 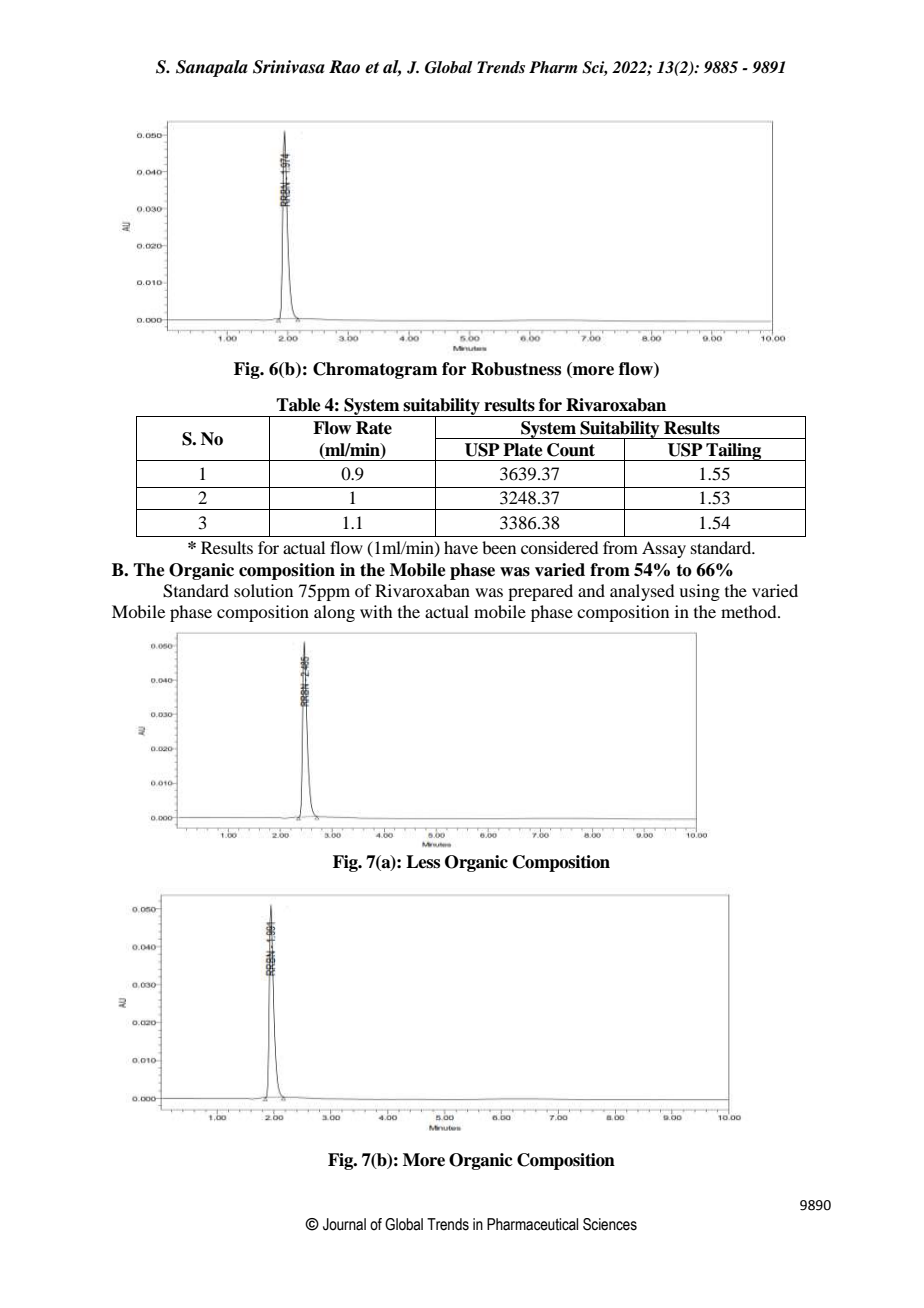 I want to click on Assay, so click(x=664, y=549).
